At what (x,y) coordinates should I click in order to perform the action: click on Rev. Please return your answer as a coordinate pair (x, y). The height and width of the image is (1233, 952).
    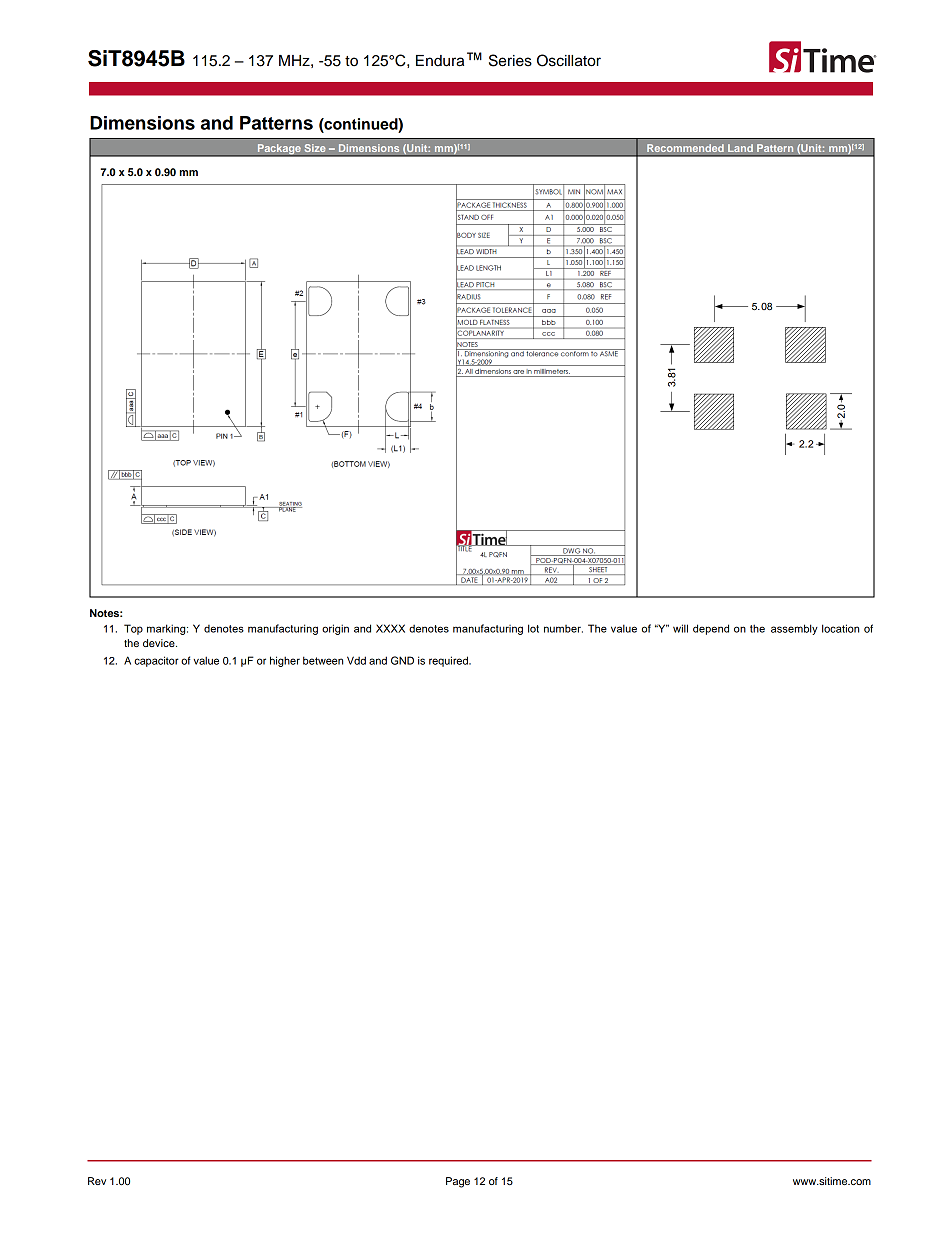
    Looking at the image, I should click on (97, 1181).
